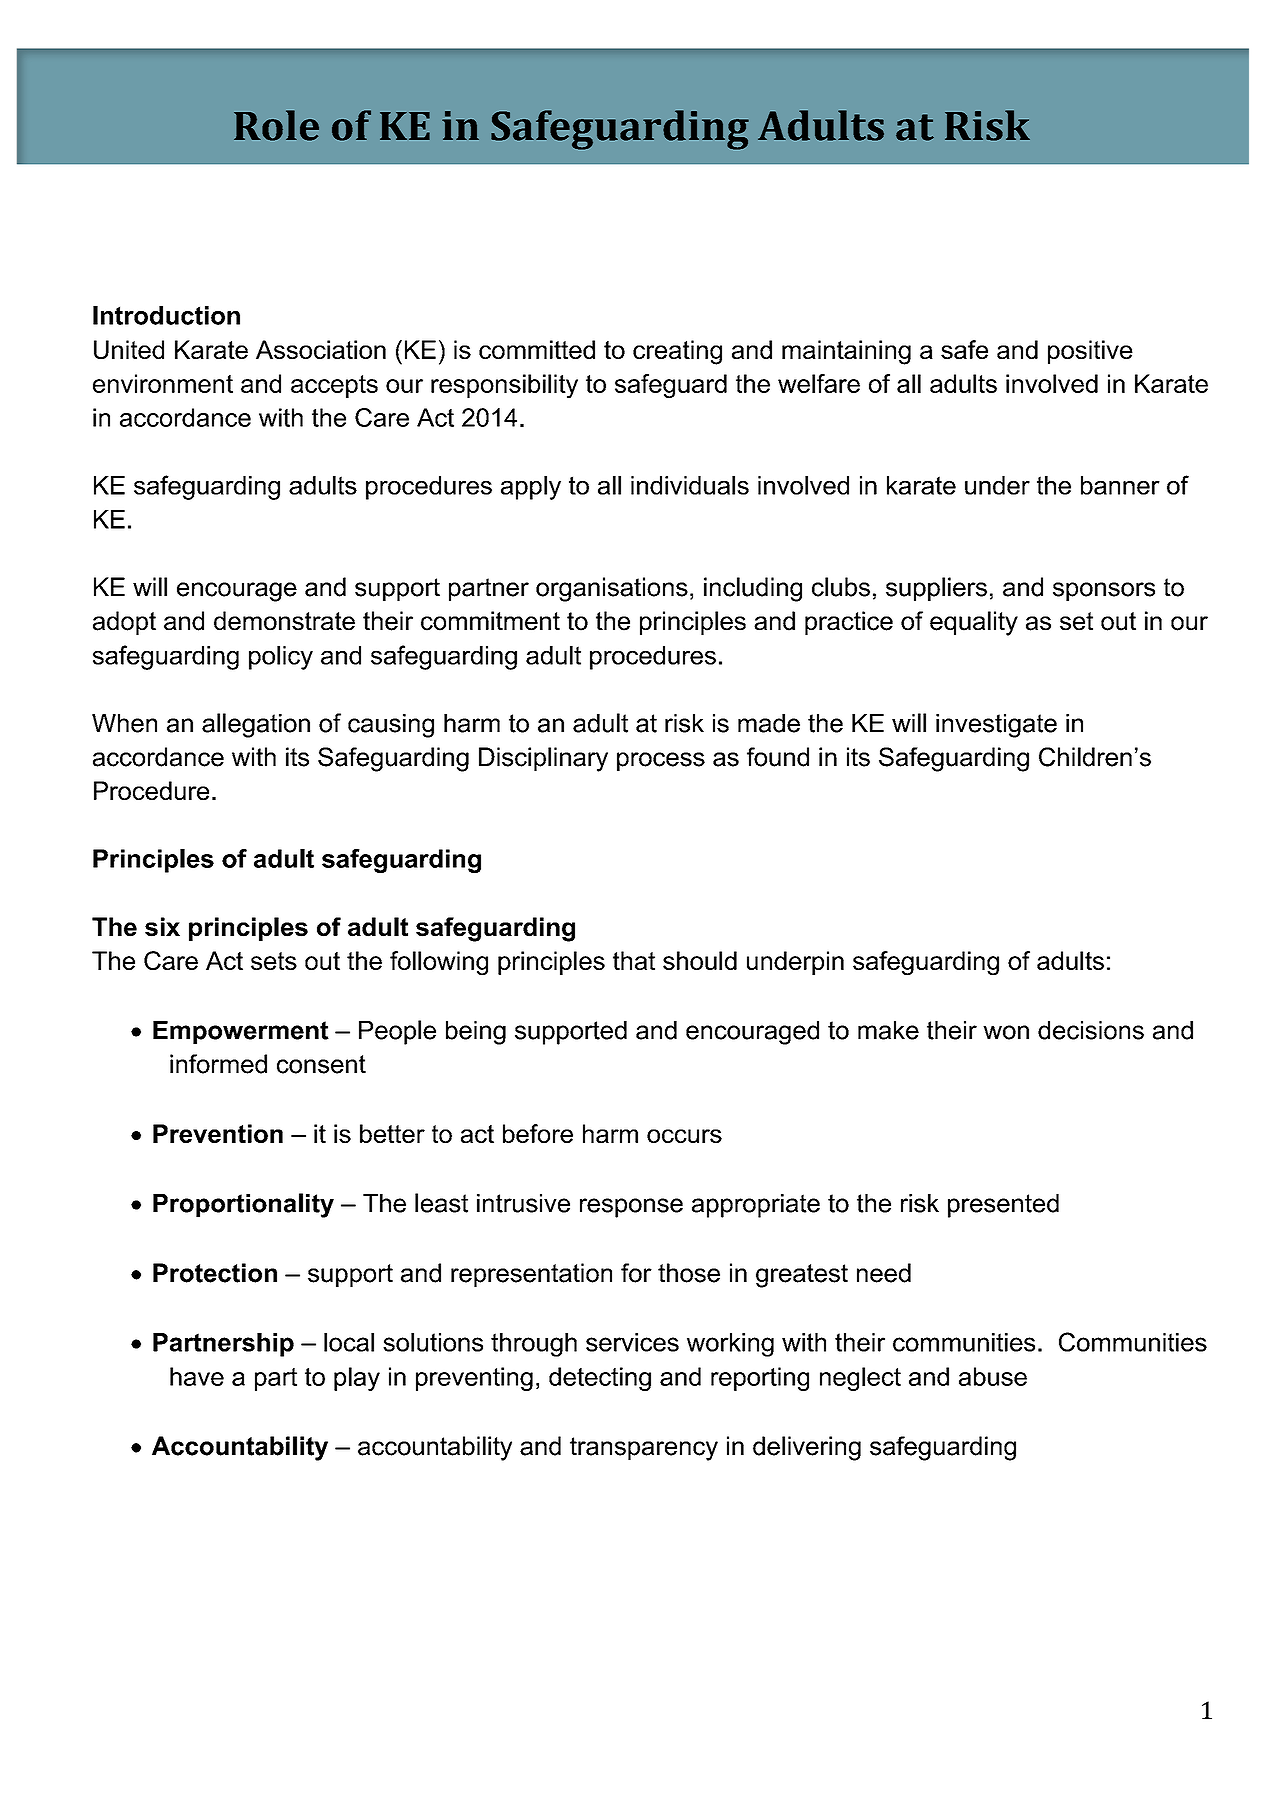 The image size is (1273, 1801). I want to click on positive, so click(1090, 352).
